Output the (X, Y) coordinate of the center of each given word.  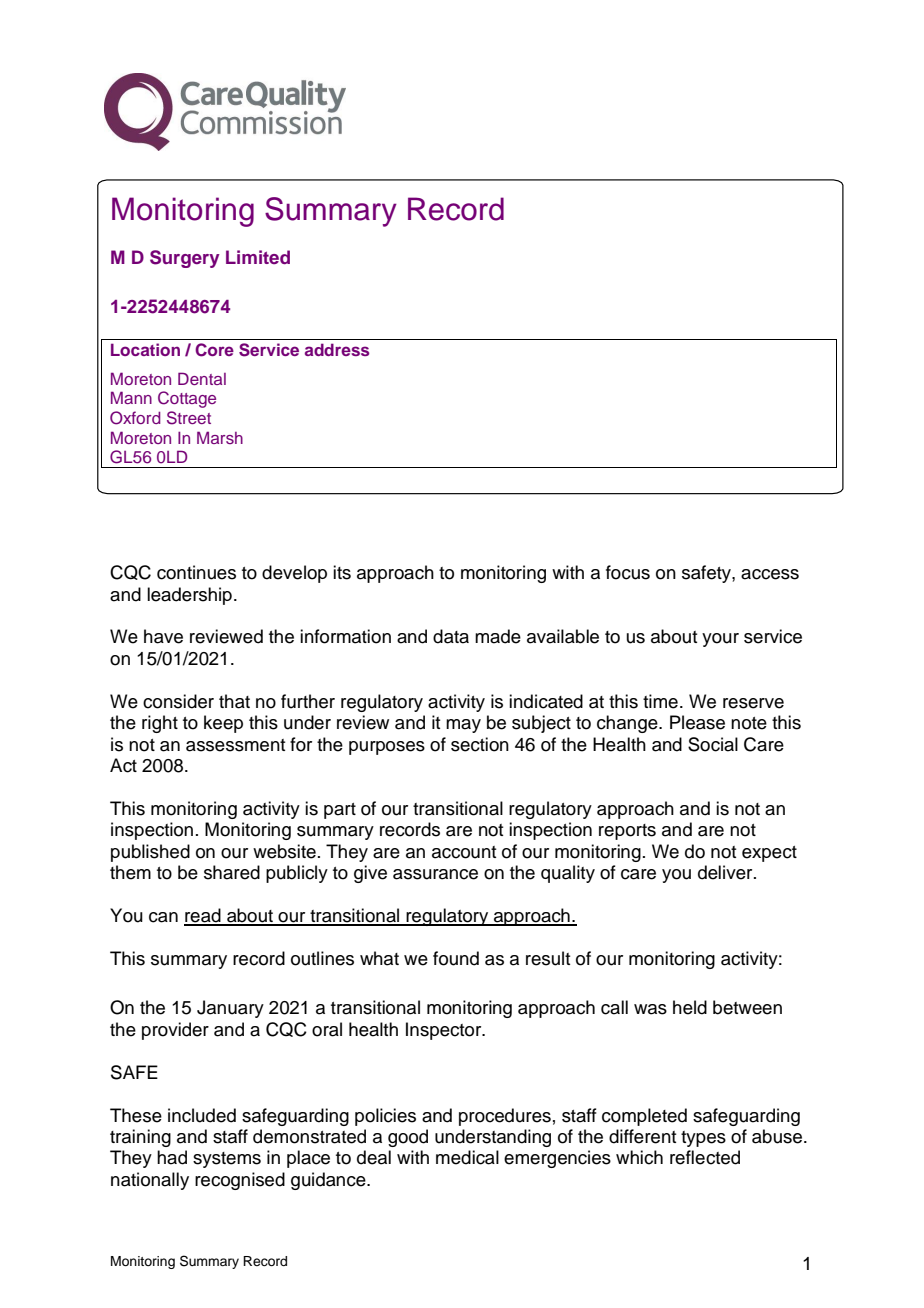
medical (467, 1157)
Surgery (185, 259)
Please (697, 722)
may (463, 726)
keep (223, 724)
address (337, 349)
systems (227, 1160)
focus (628, 572)
